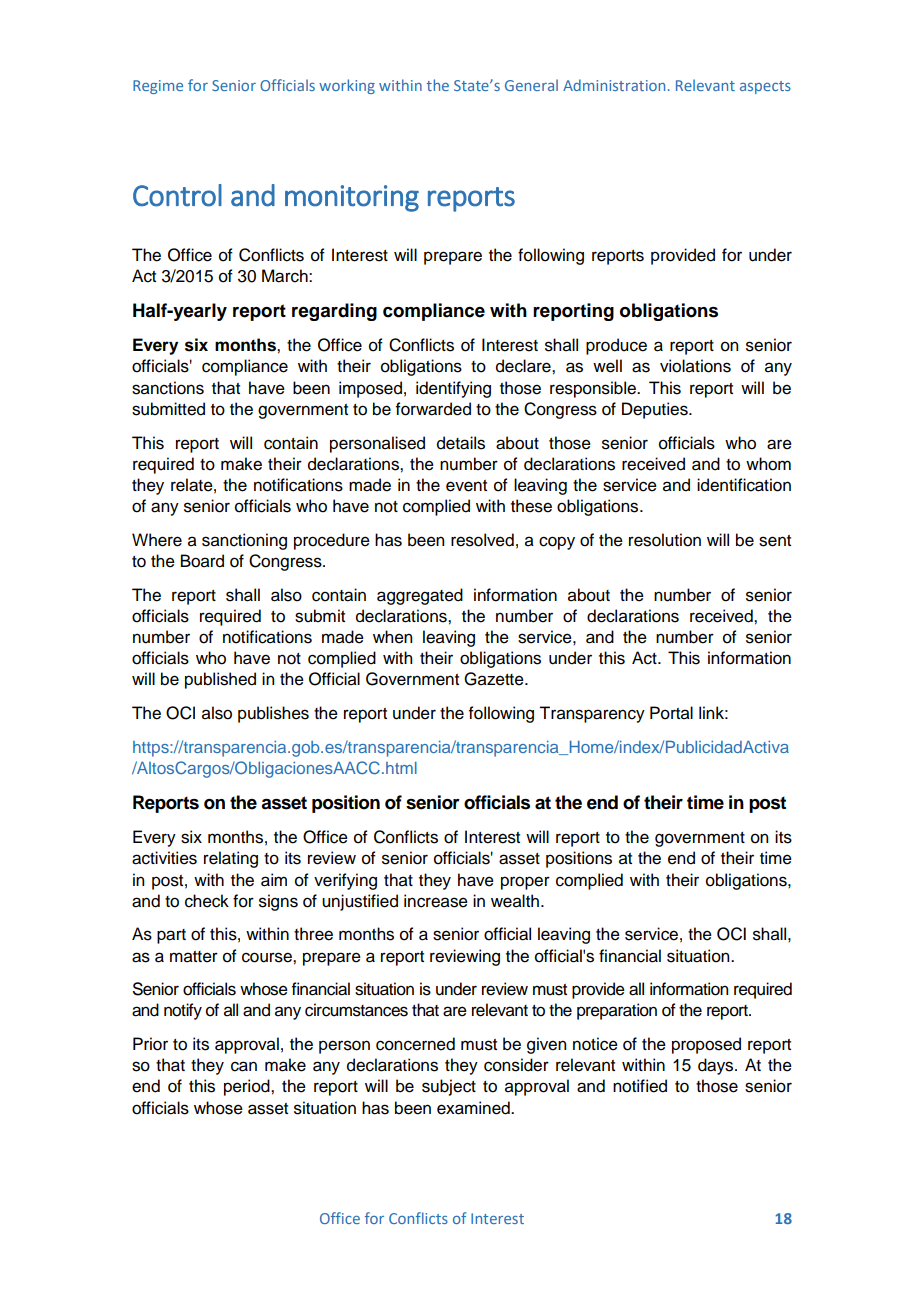 This screenshot has width=924, height=1308. What do you see at coordinates (717, 1066) in the screenshot?
I see `days` at bounding box center [717, 1066].
